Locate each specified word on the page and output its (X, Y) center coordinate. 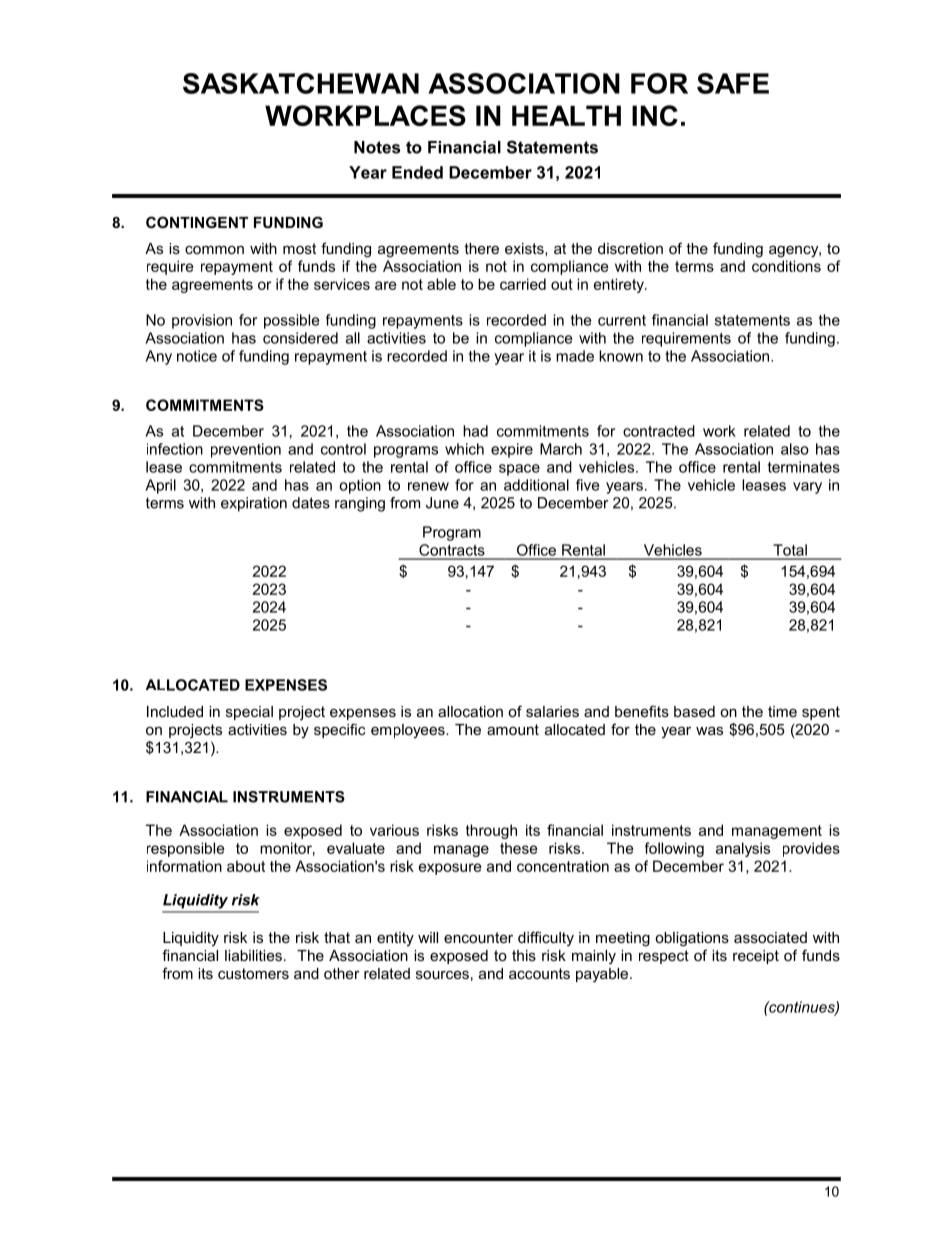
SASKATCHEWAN (301, 83)
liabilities (253, 955)
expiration (254, 504)
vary (807, 488)
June (442, 503)
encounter (478, 937)
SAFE (733, 83)
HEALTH (566, 115)
